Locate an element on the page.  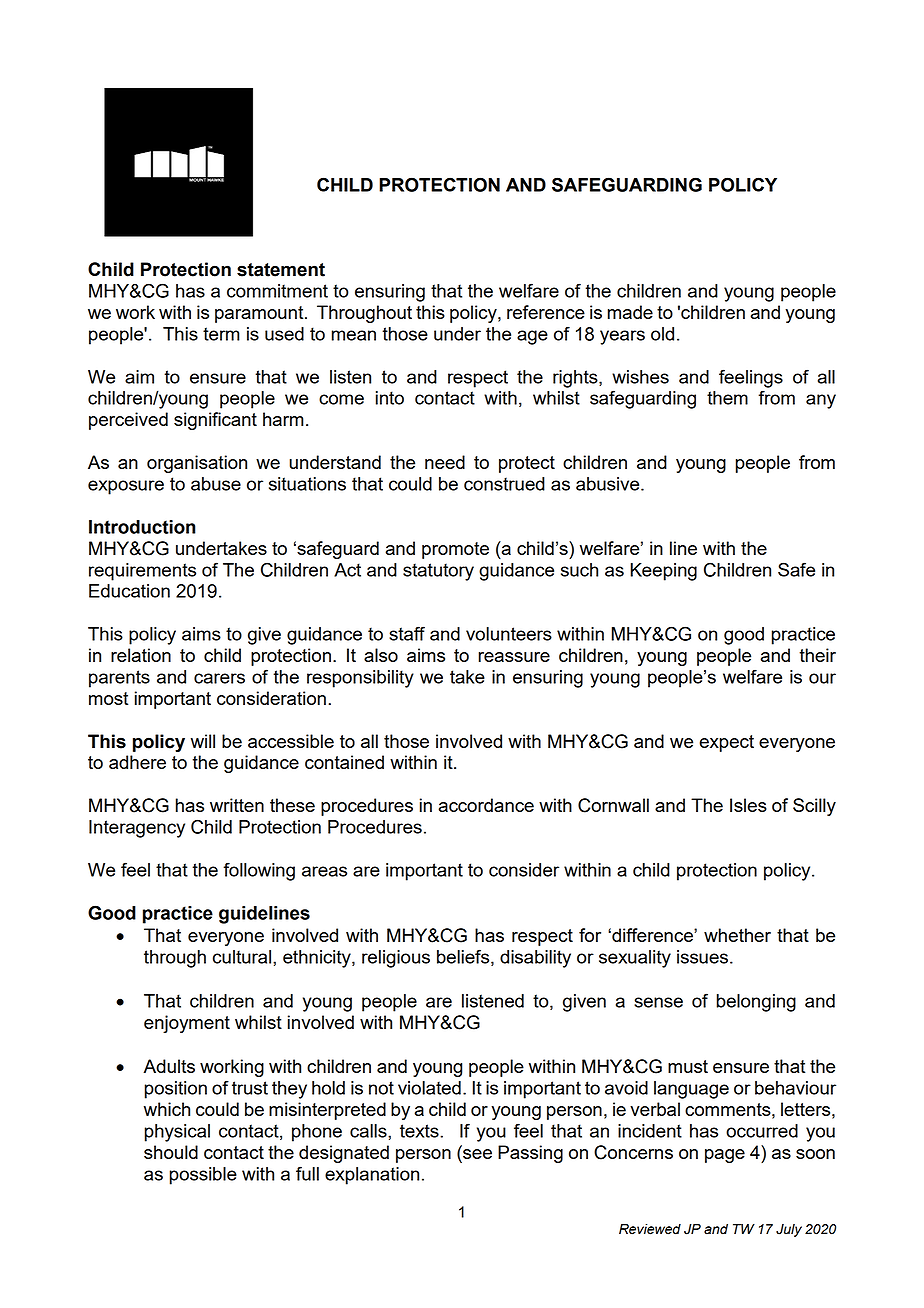
Interagency is located at coordinates (137, 829).
